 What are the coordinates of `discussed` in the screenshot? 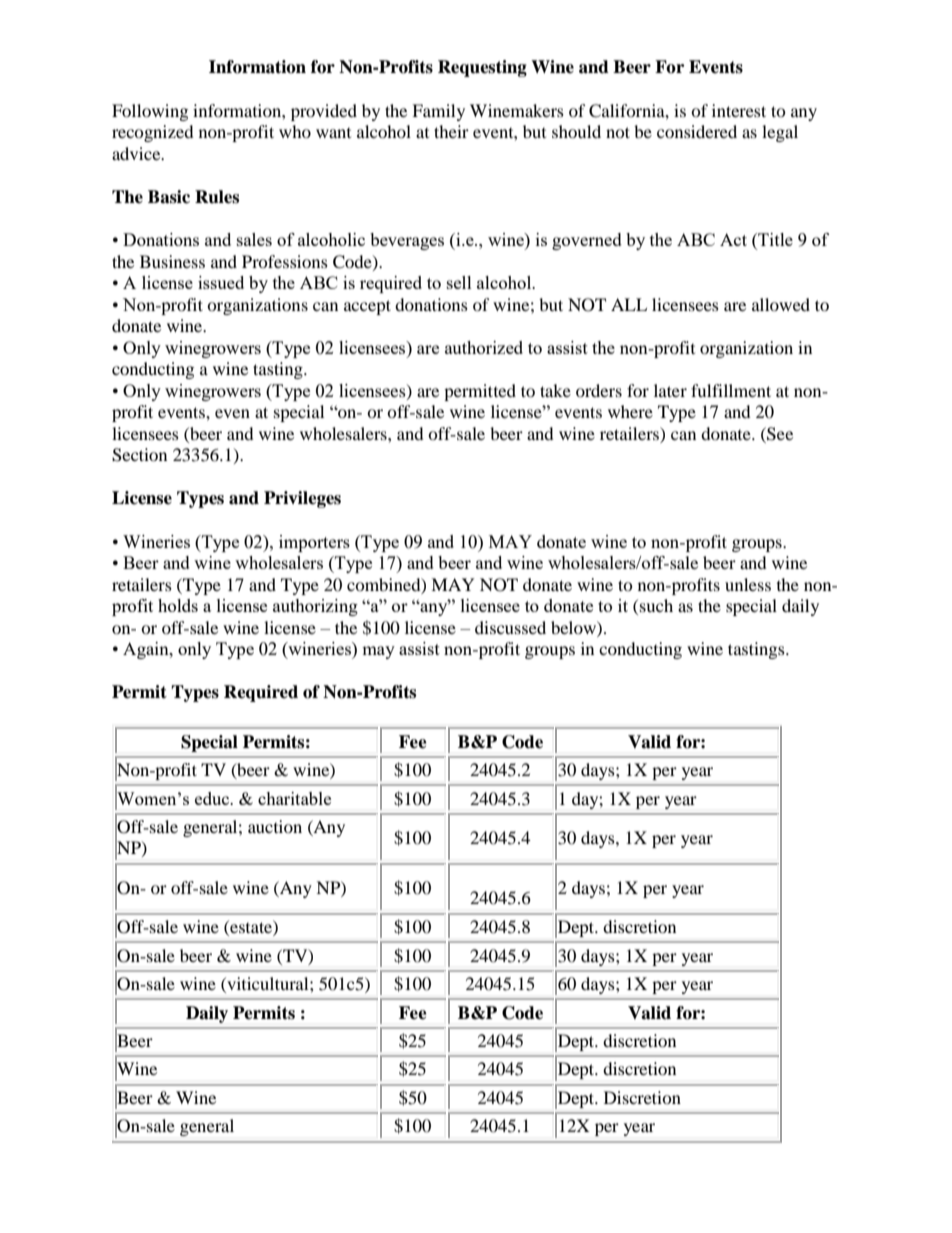 It's located at (510, 627).
